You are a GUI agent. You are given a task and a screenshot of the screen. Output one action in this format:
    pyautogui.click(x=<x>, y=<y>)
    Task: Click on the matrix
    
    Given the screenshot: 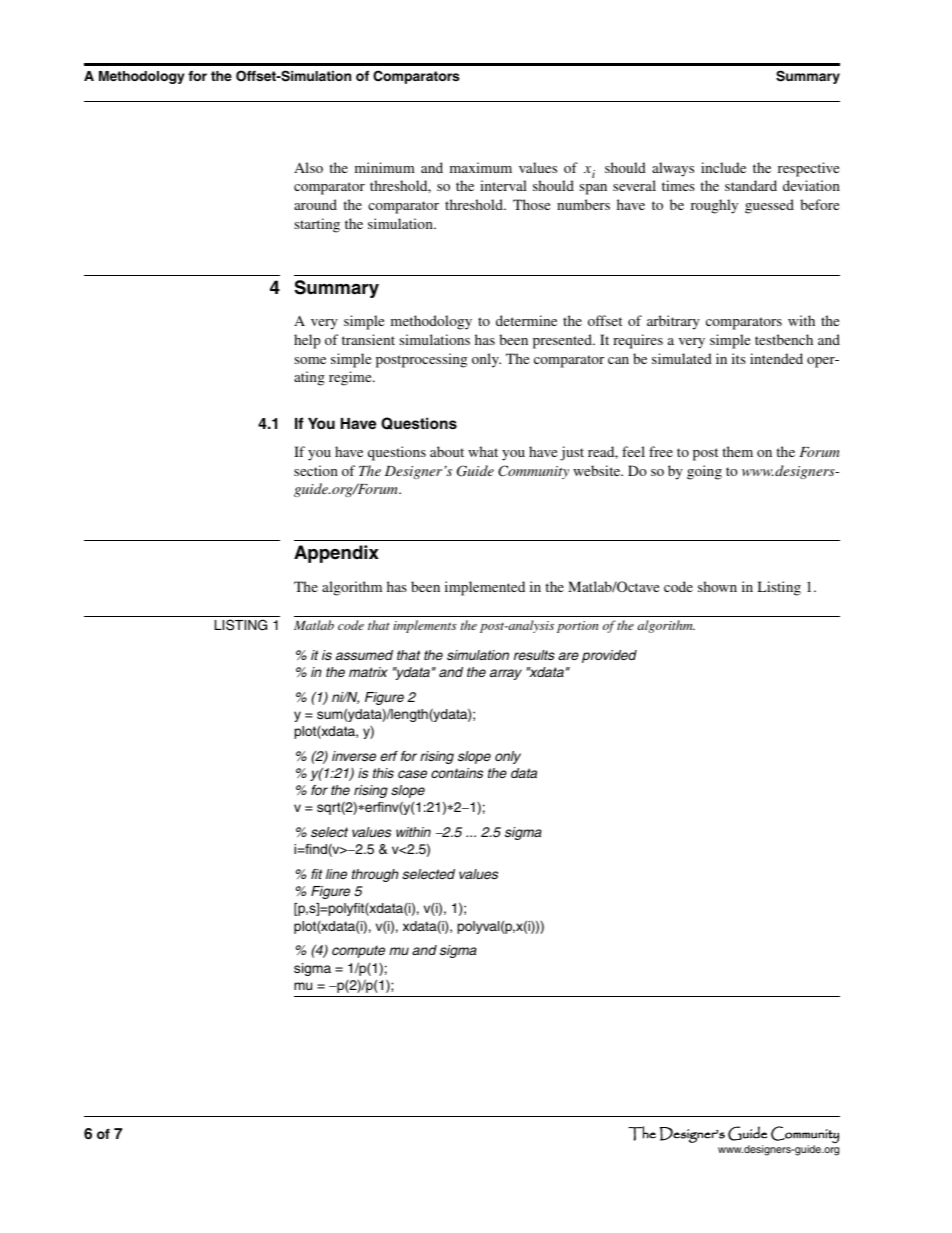 What is the action you would take?
    pyautogui.click(x=368, y=672)
